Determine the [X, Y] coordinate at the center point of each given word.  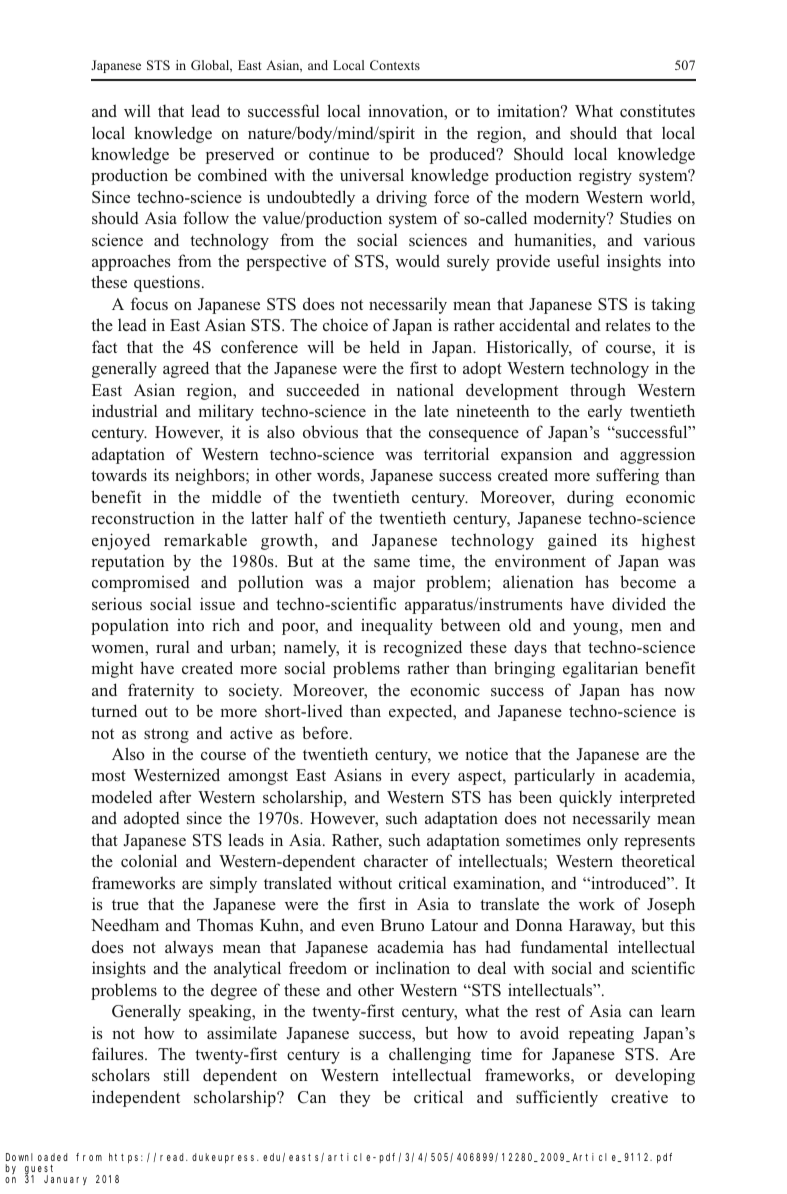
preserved [240, 155]
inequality [397, 626]
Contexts [395, 65]
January [65, 1180]
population [130, 626]
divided [639, 603]
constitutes [657, 110]
